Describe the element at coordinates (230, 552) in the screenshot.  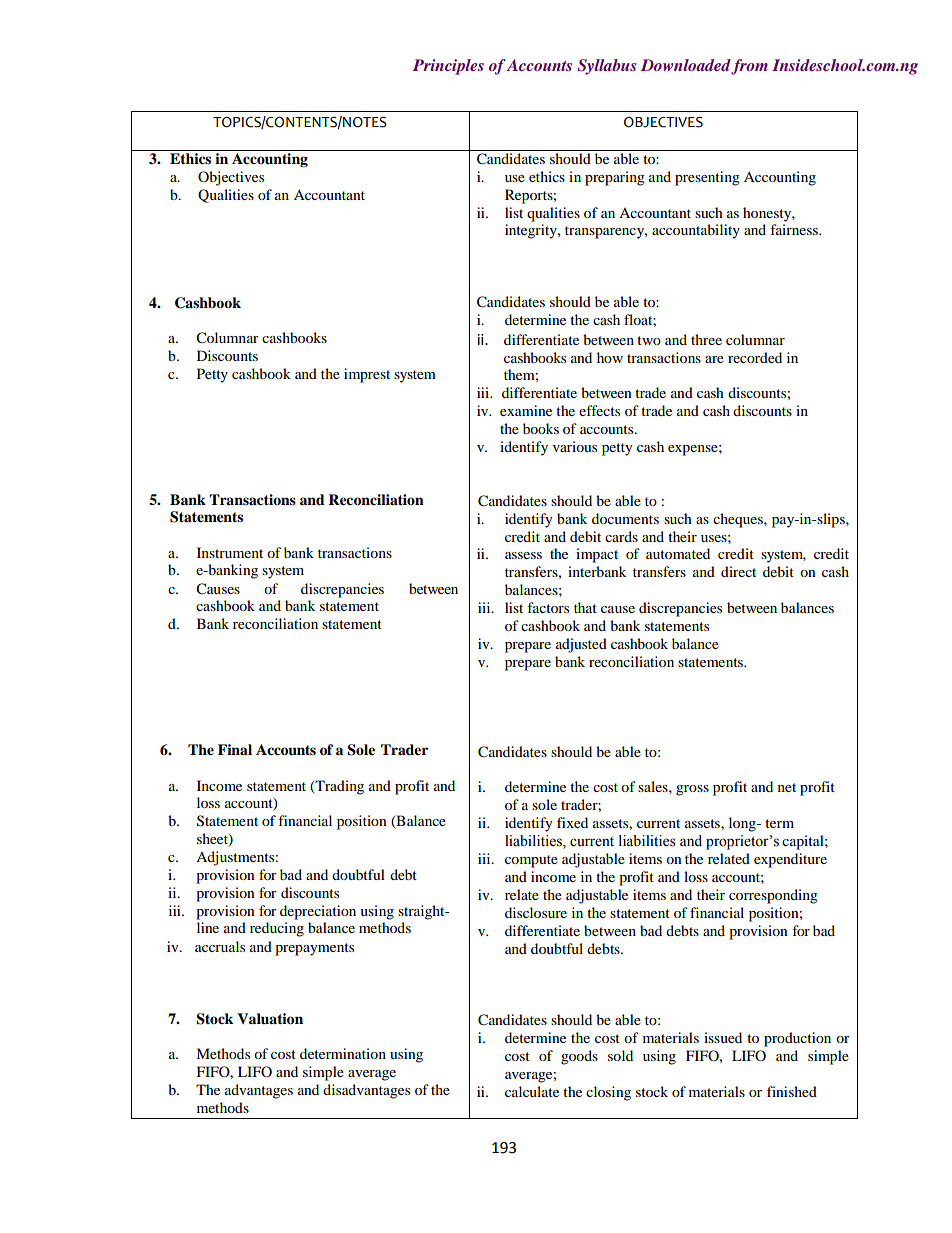
I see `Instrument` at that location.
